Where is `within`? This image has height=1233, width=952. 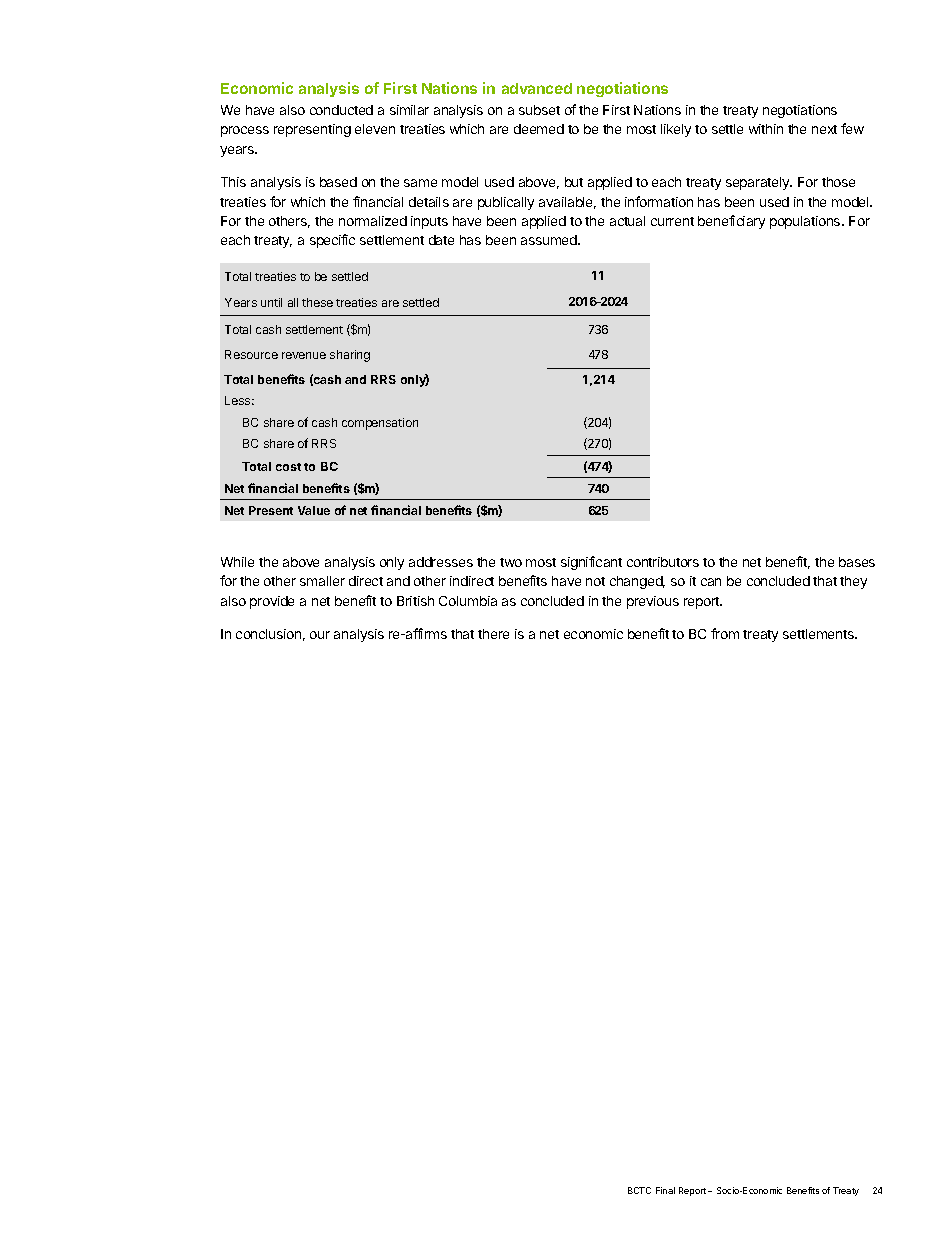 within is located at coordinates (766, 129).
